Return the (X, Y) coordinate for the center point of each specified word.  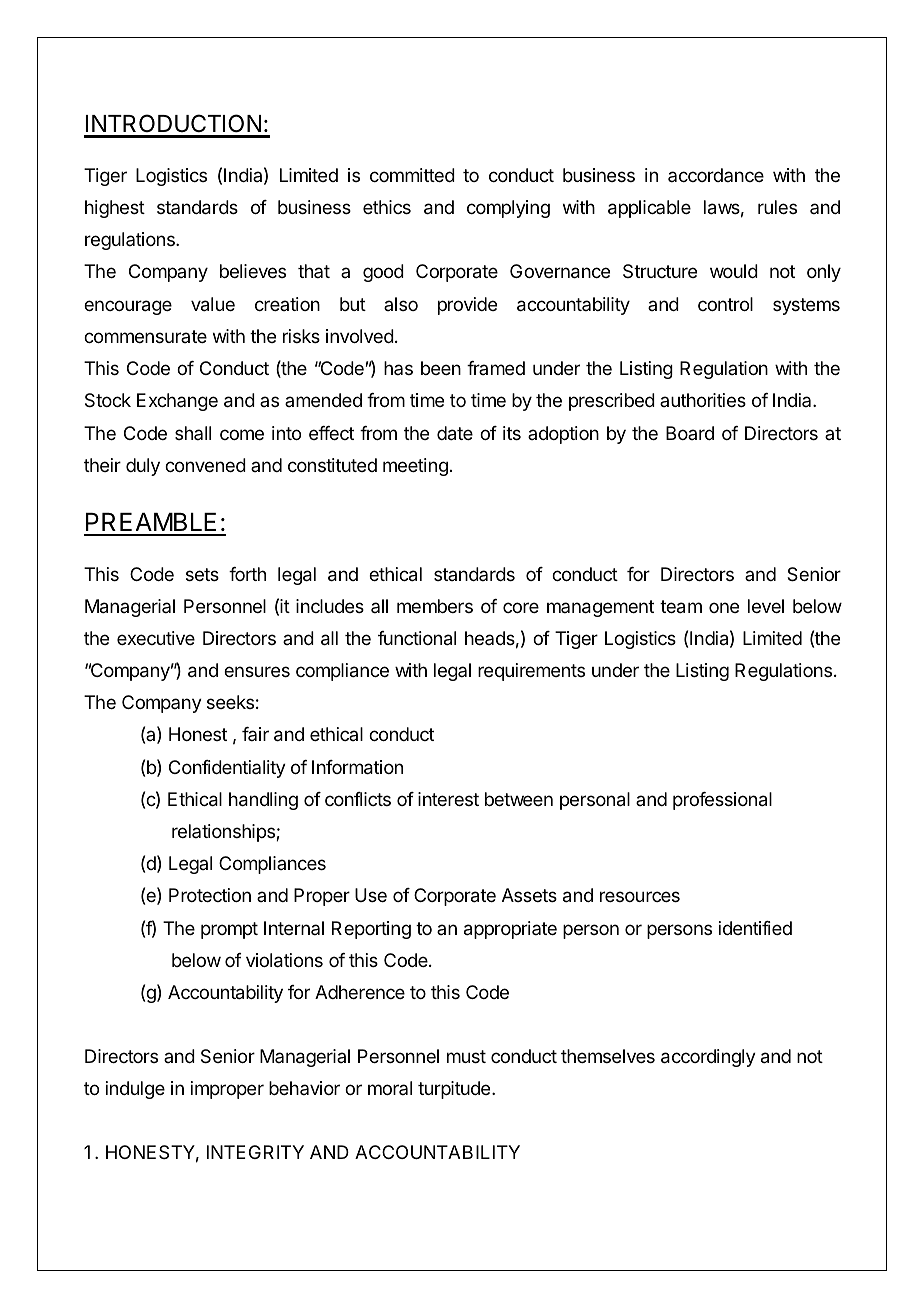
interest (448, 799)
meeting (415, 467)
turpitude (455, 1090)
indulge (135, 1090)
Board (690, 433)
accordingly (708, 1058)
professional (722, 801)
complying (508, 209)
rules (777, 207)
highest (115, 209)
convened (205, 465)
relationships (224, 833)
